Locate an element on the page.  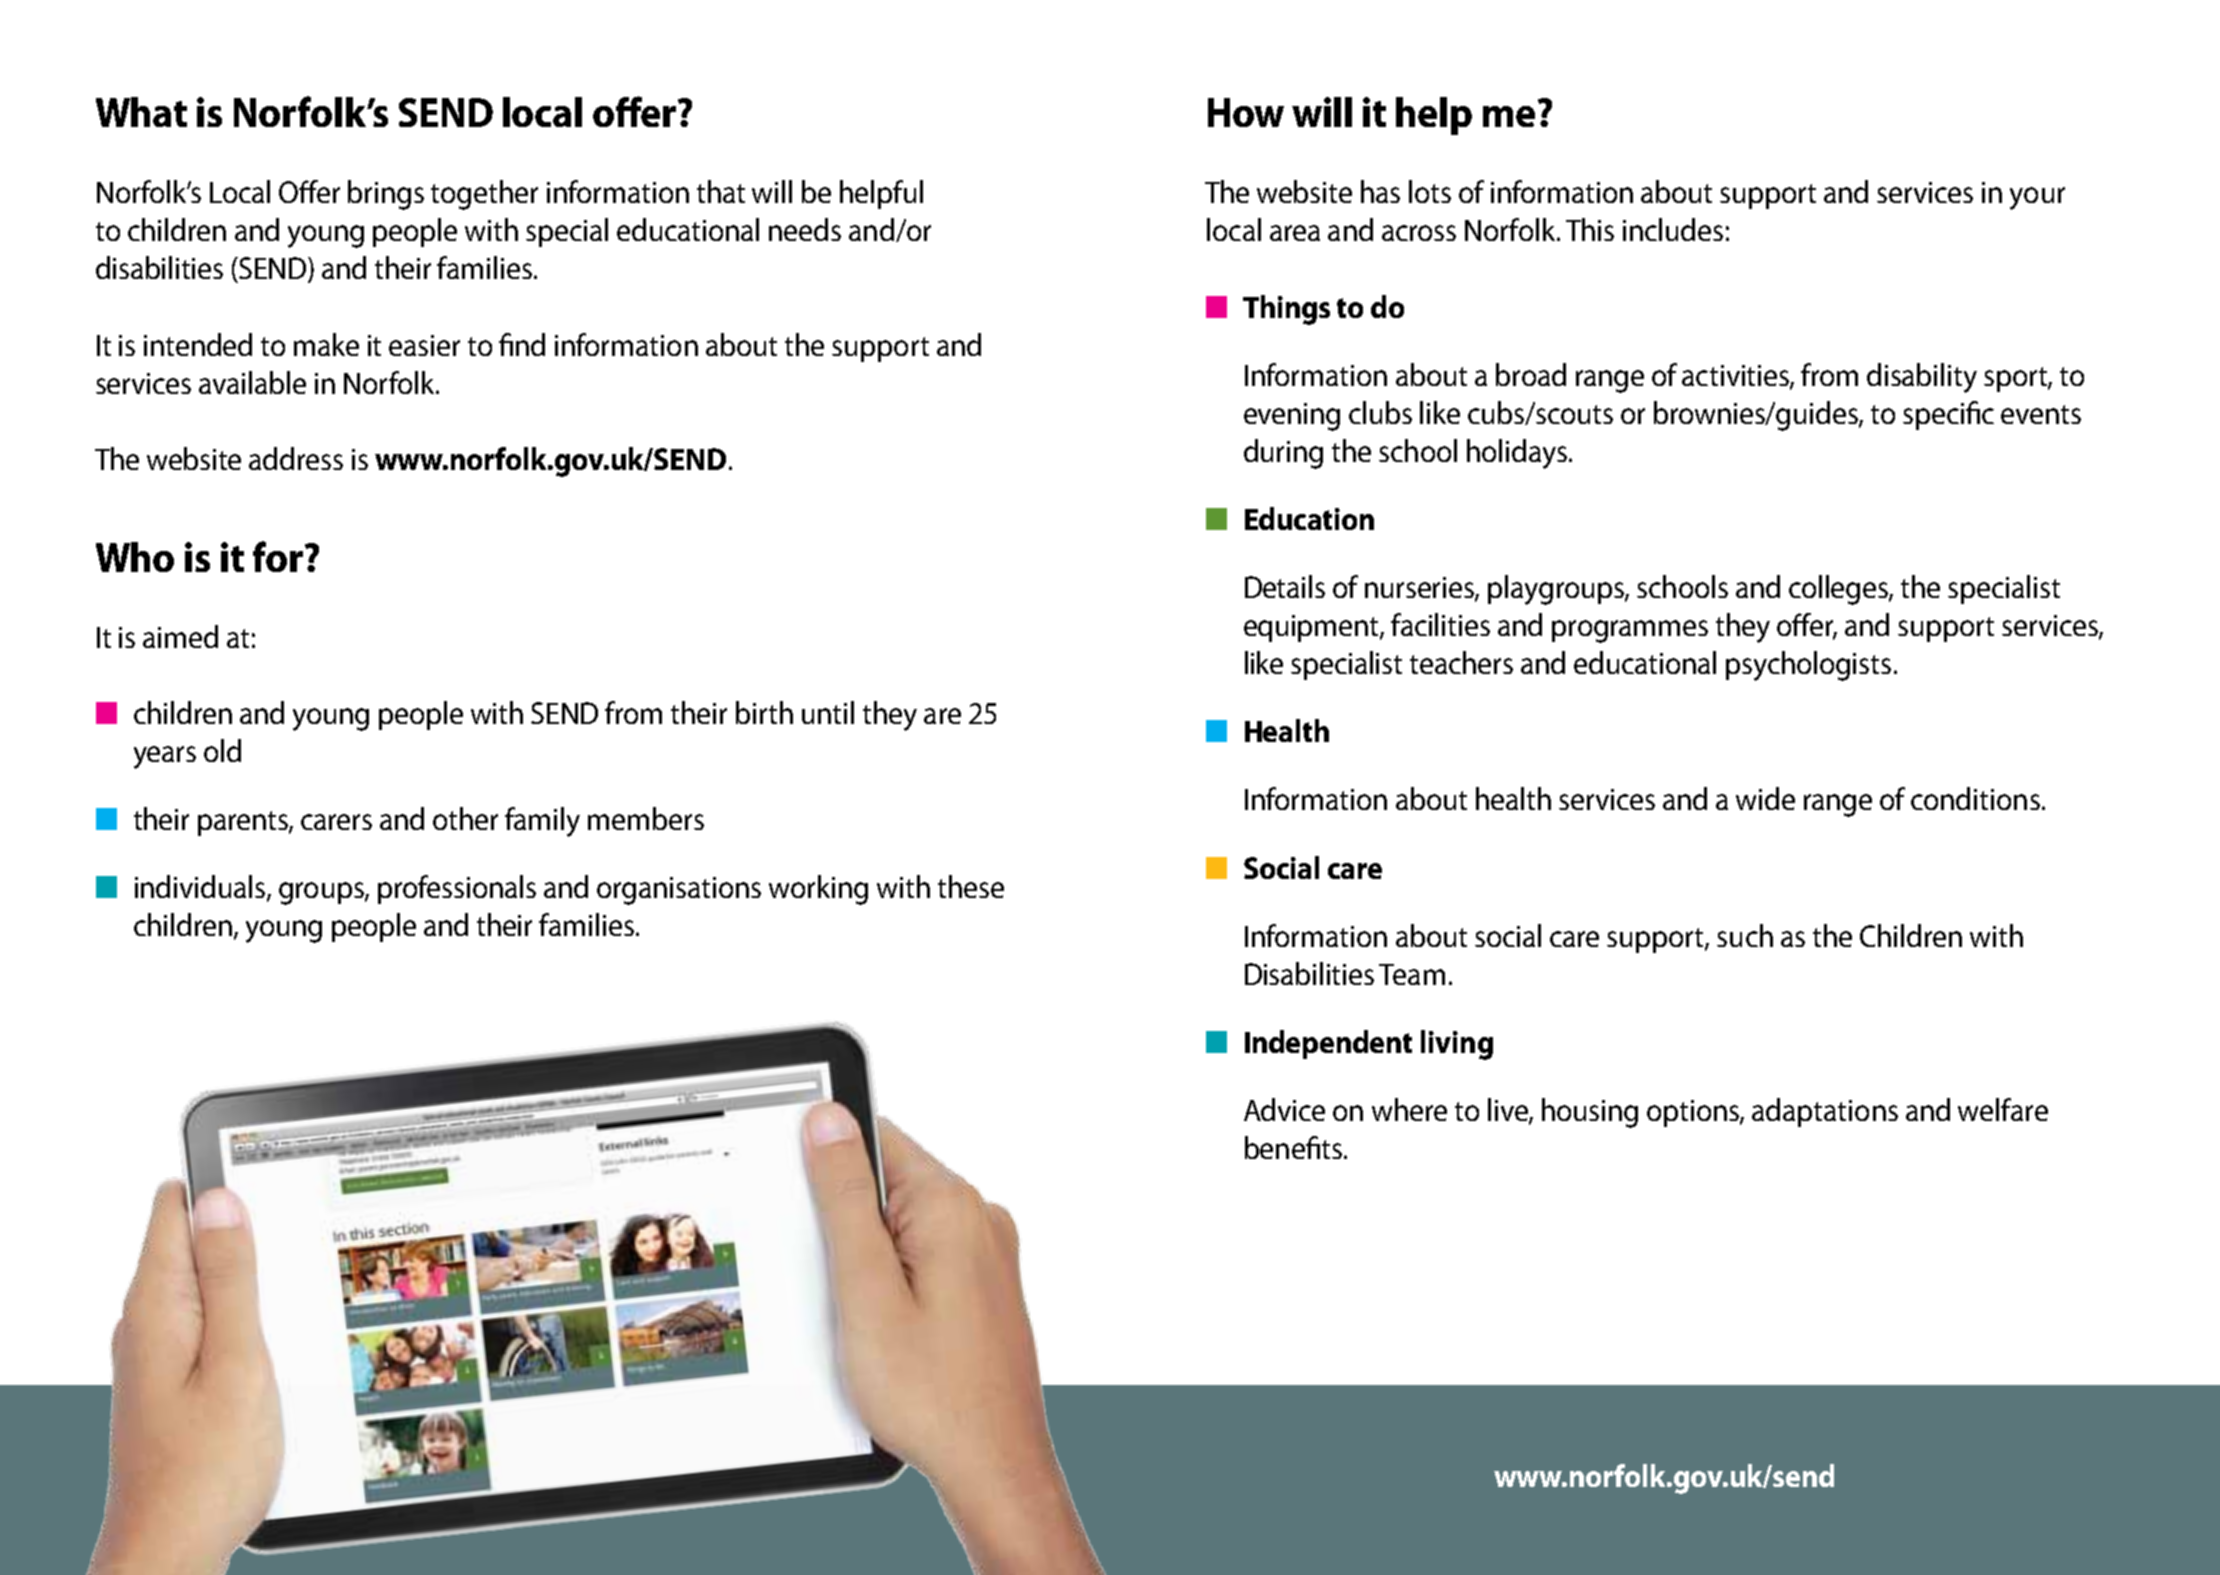
individuals is located at coordinates (201, 888).
